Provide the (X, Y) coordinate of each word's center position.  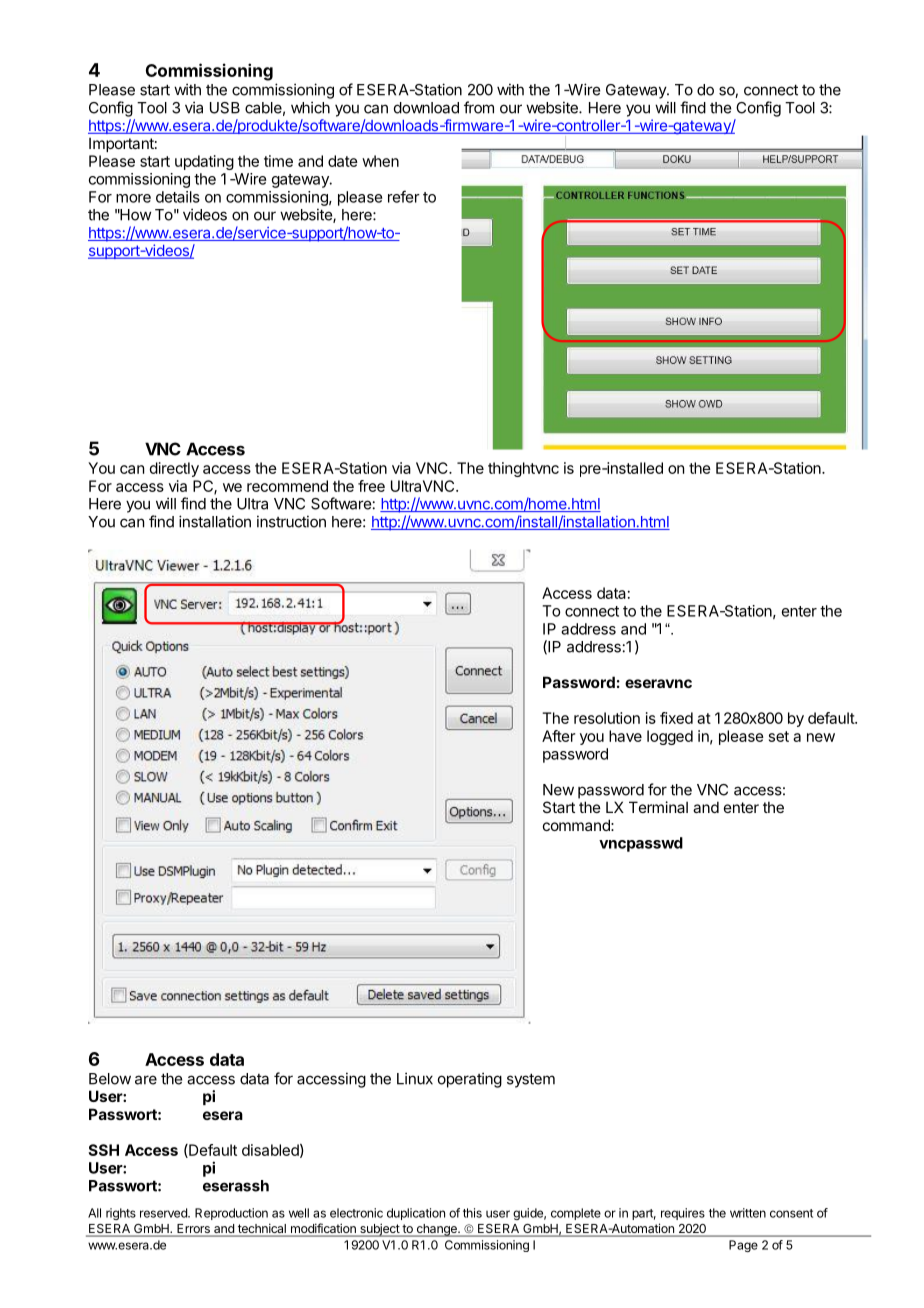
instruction (291, 521)
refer (404, 196)
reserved (164, 1213)
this (472, 1213)
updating (204, 162)
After (558, 736)
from (479, 107)
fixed (676, 718)
